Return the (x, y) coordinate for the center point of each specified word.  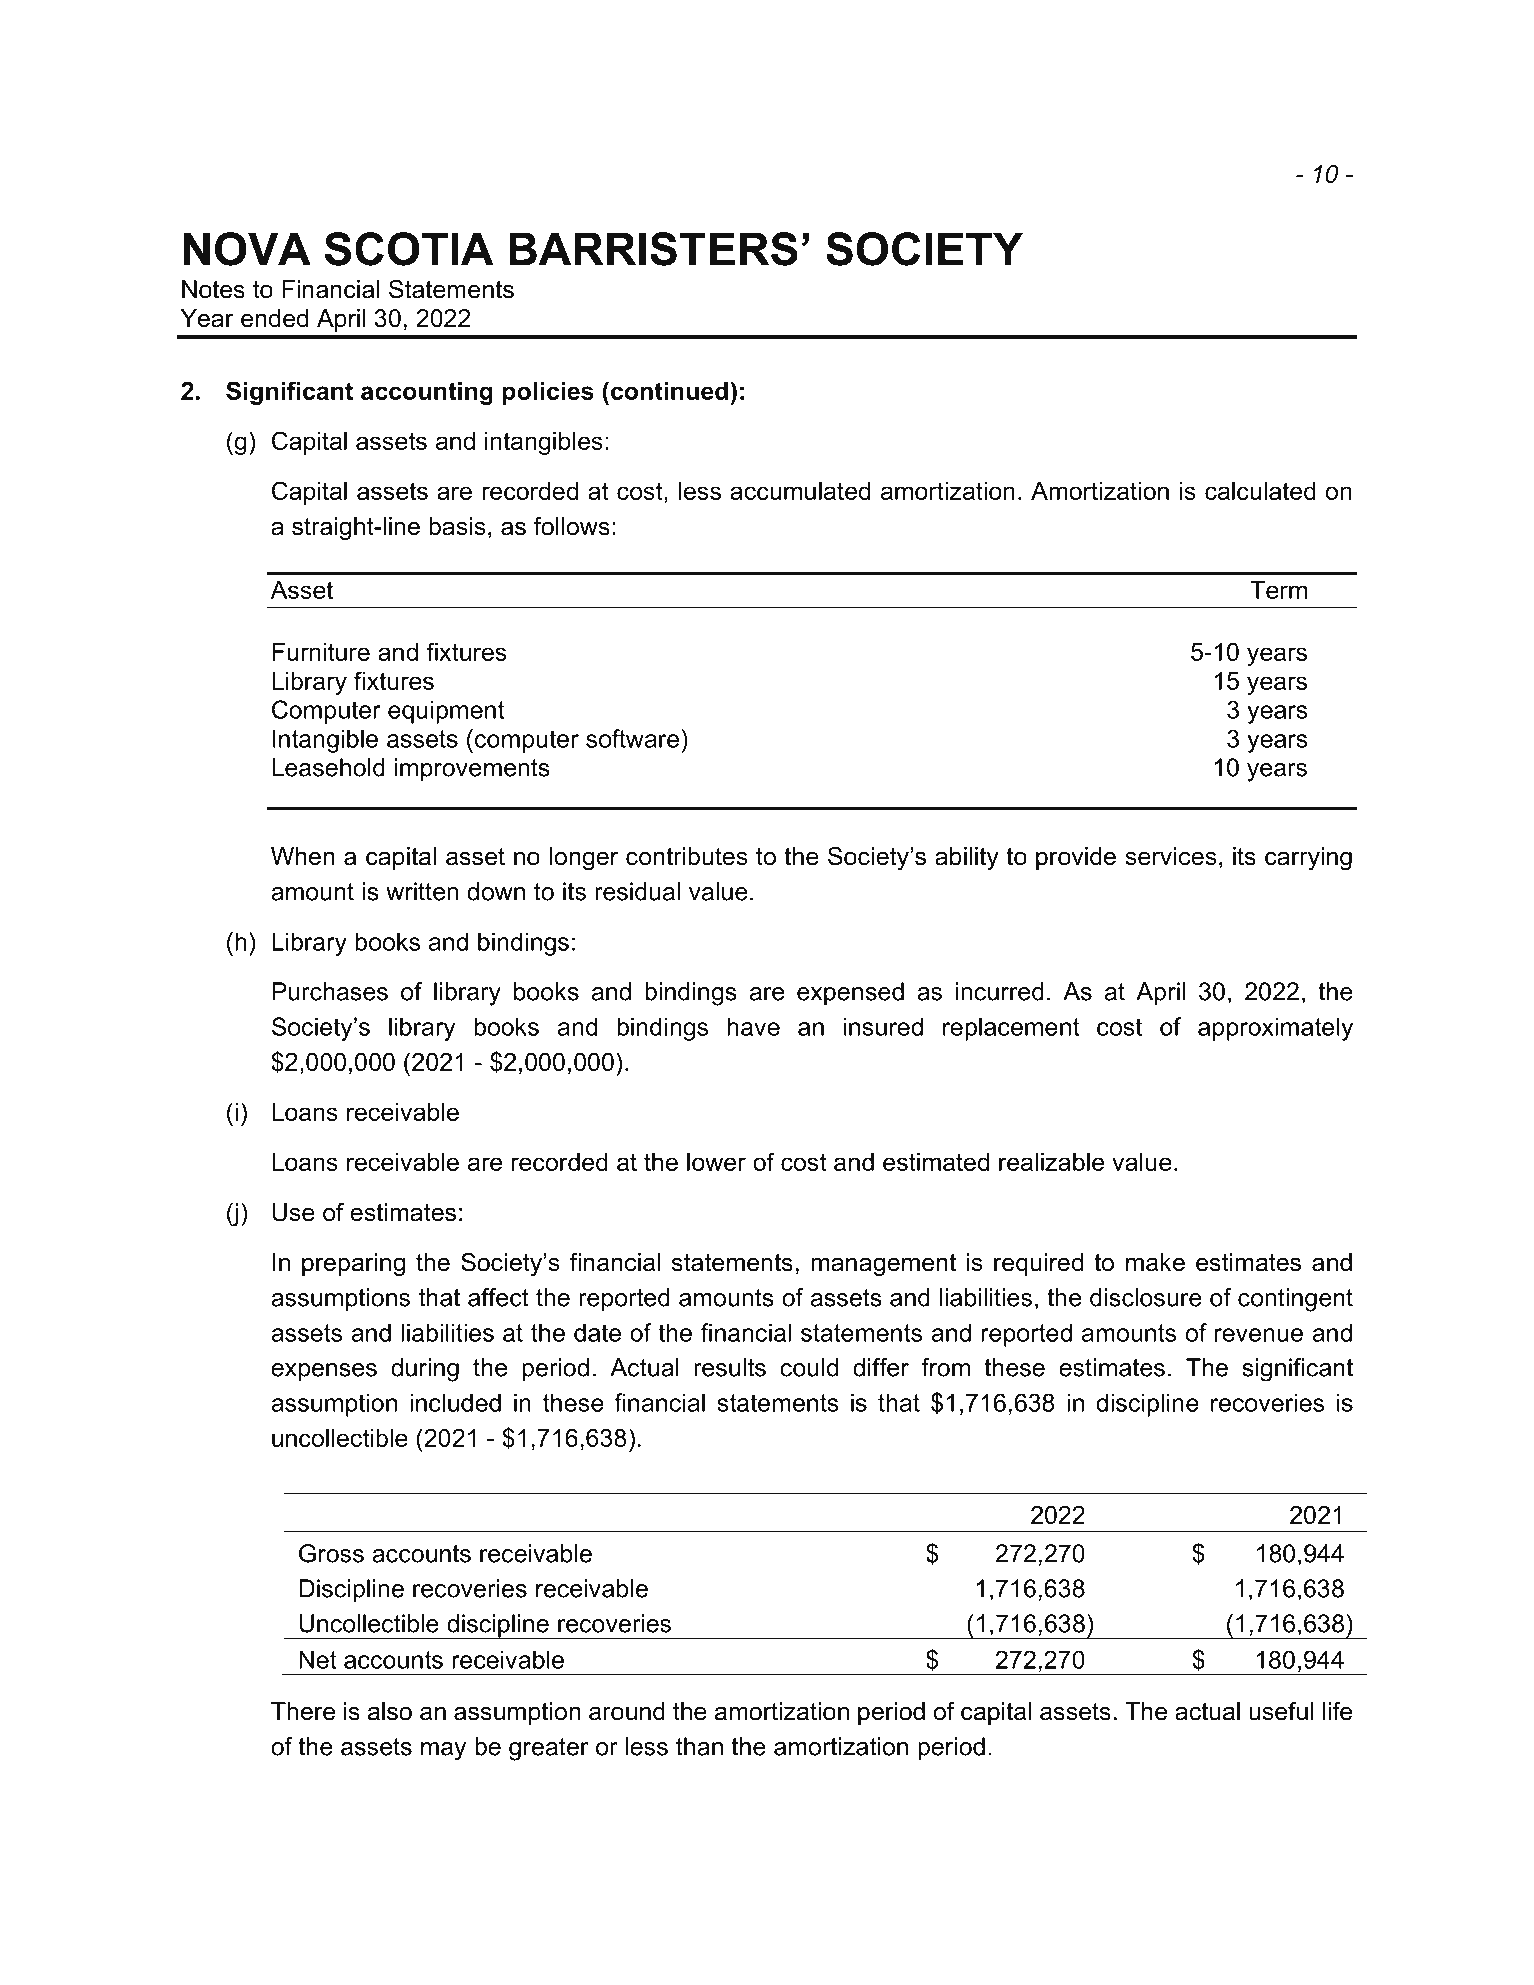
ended (274, 318)
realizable (1051, 1162)
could (809, 1367)
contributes (687, 856)
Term (1278, 590)
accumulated (800, 491)
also (390, 1711)
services (1171, 856)
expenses (324, 1372)
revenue (1259, 1335)
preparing (353, 1265)
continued (669, 391)
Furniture (321, 652)
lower (716, 1162)
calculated (1260, 491)
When (303, 856)
